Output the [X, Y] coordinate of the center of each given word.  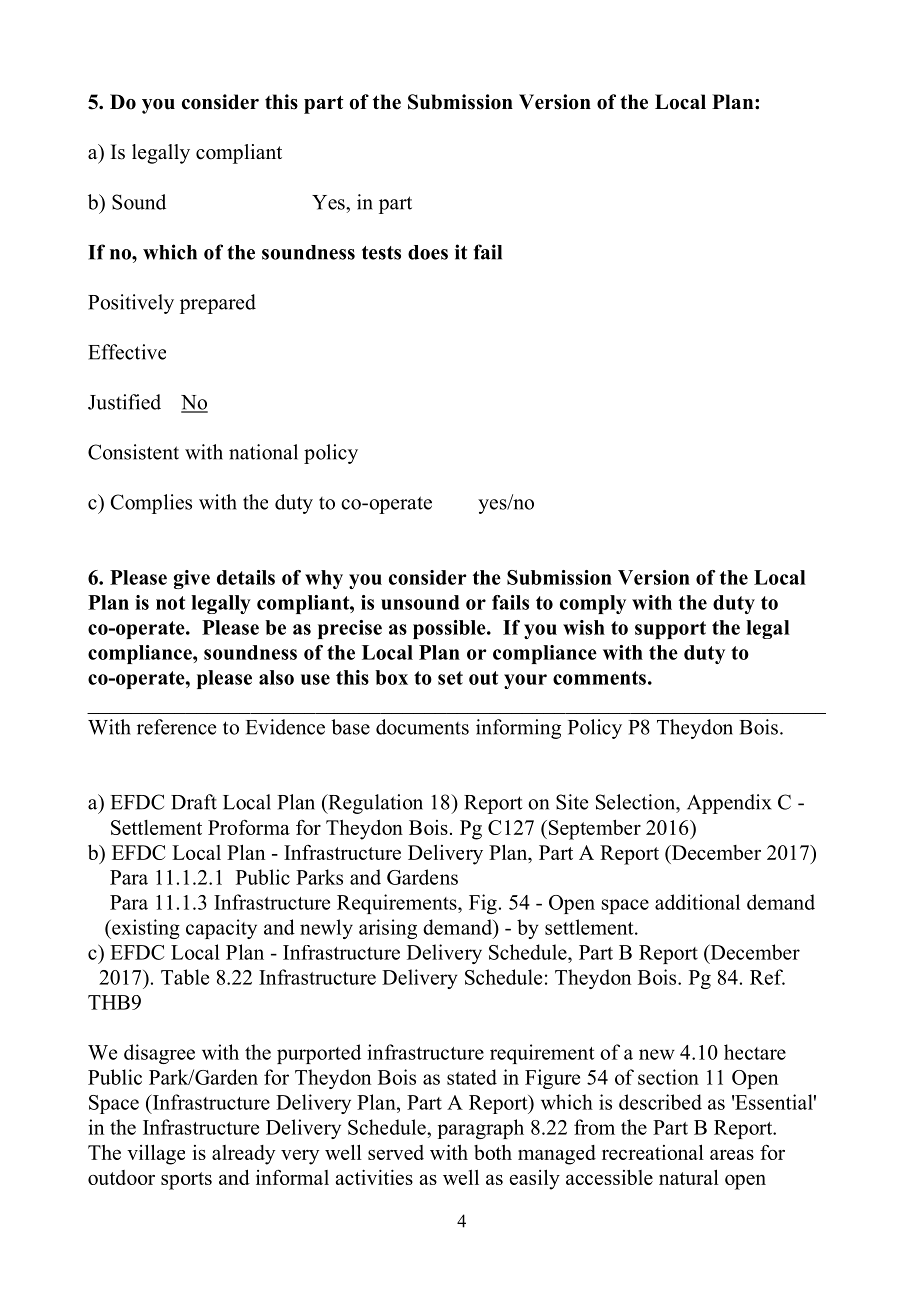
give [192, 579]
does [428, 252]
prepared [218, 304]
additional [697, 902]
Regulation [374, 804]
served [396, 1152]
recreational [653, 1152]
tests [381, 253]
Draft [194, 802]
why [324, 579]
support [670, 630]
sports [186, 1181]
